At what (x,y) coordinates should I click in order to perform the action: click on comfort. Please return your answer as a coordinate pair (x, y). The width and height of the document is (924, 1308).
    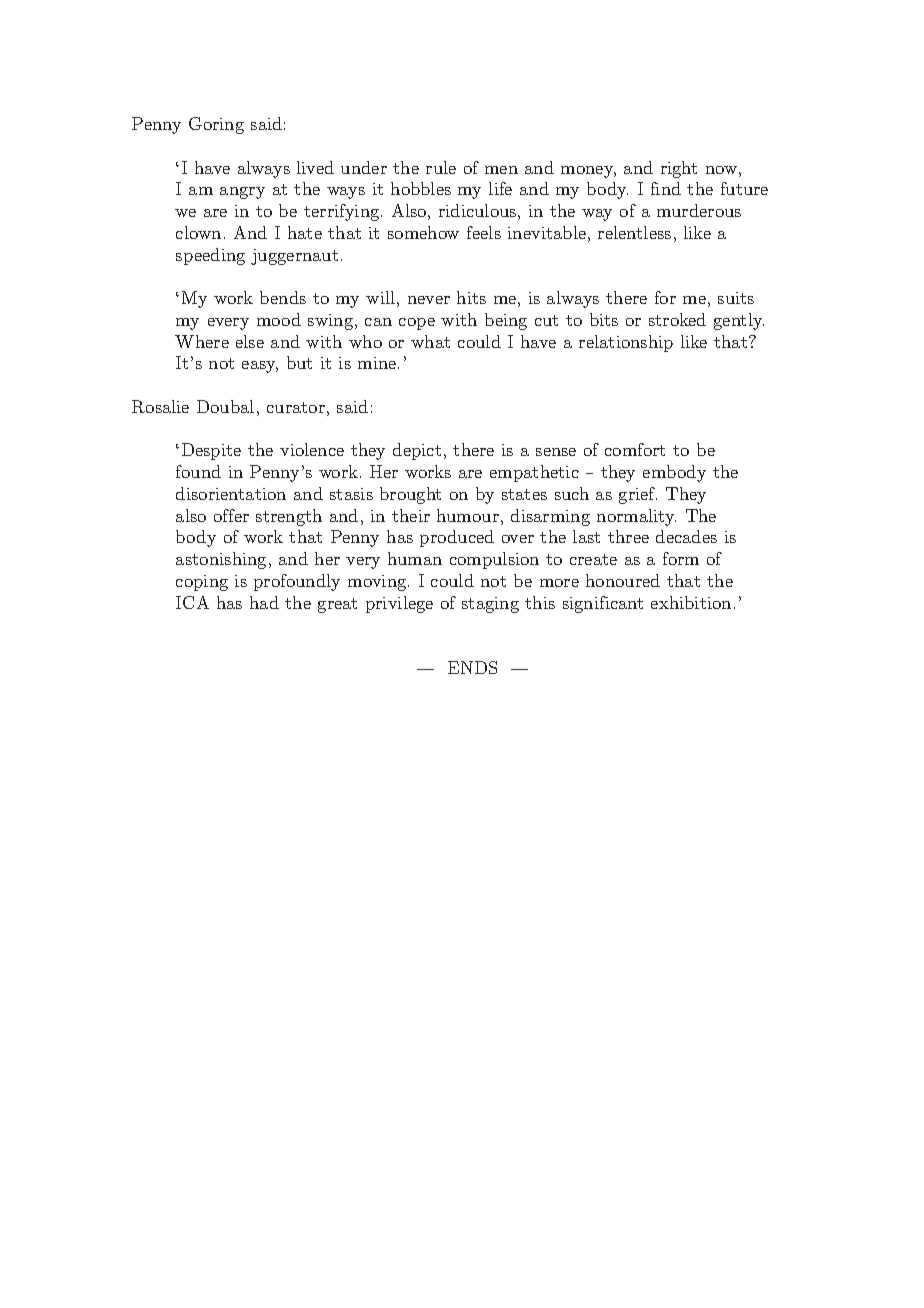
    Looking at the image, I should click on (635, 449).
